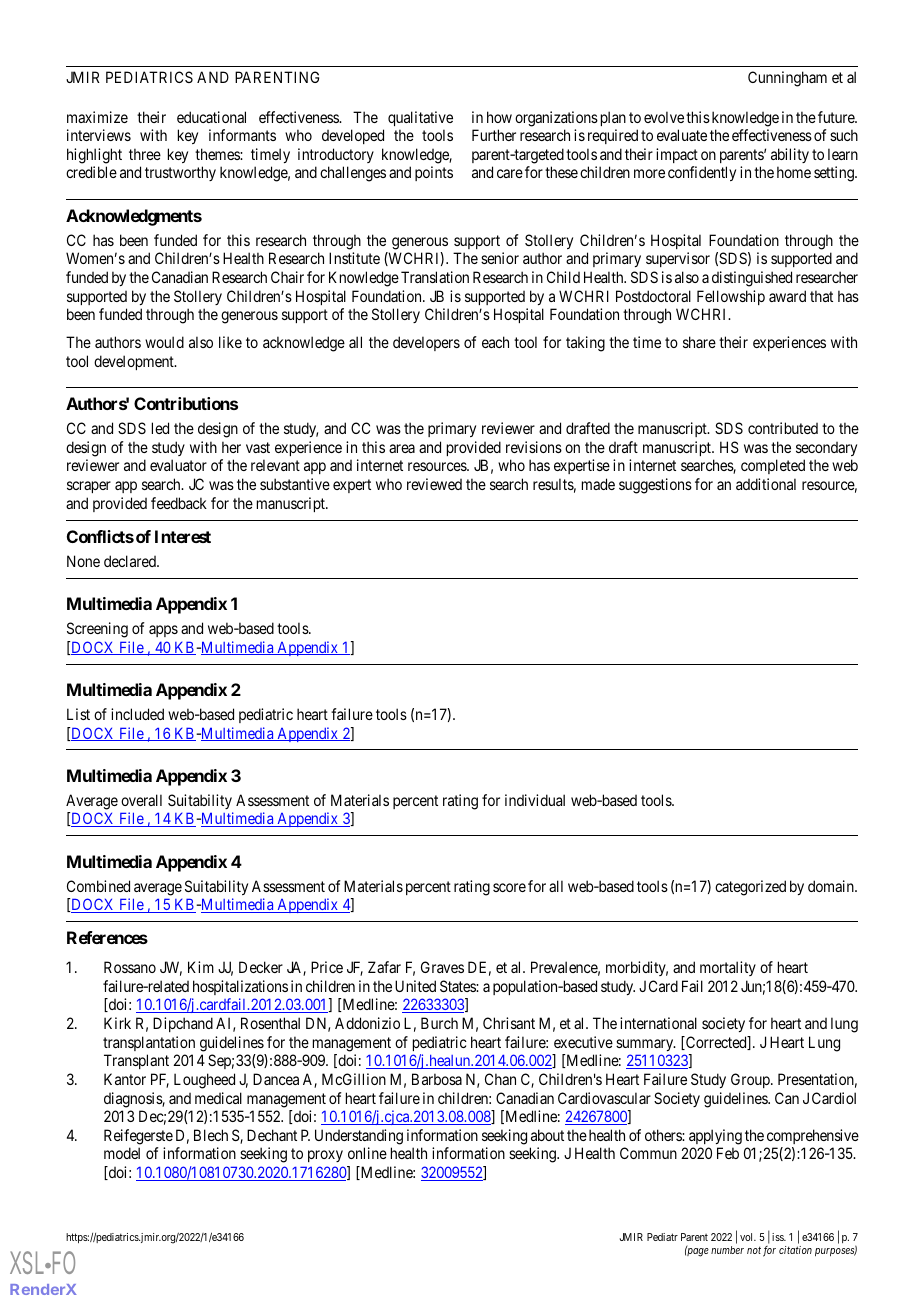 This image has height=1308, width=924. I want to click on apps, so click(163, 631).
